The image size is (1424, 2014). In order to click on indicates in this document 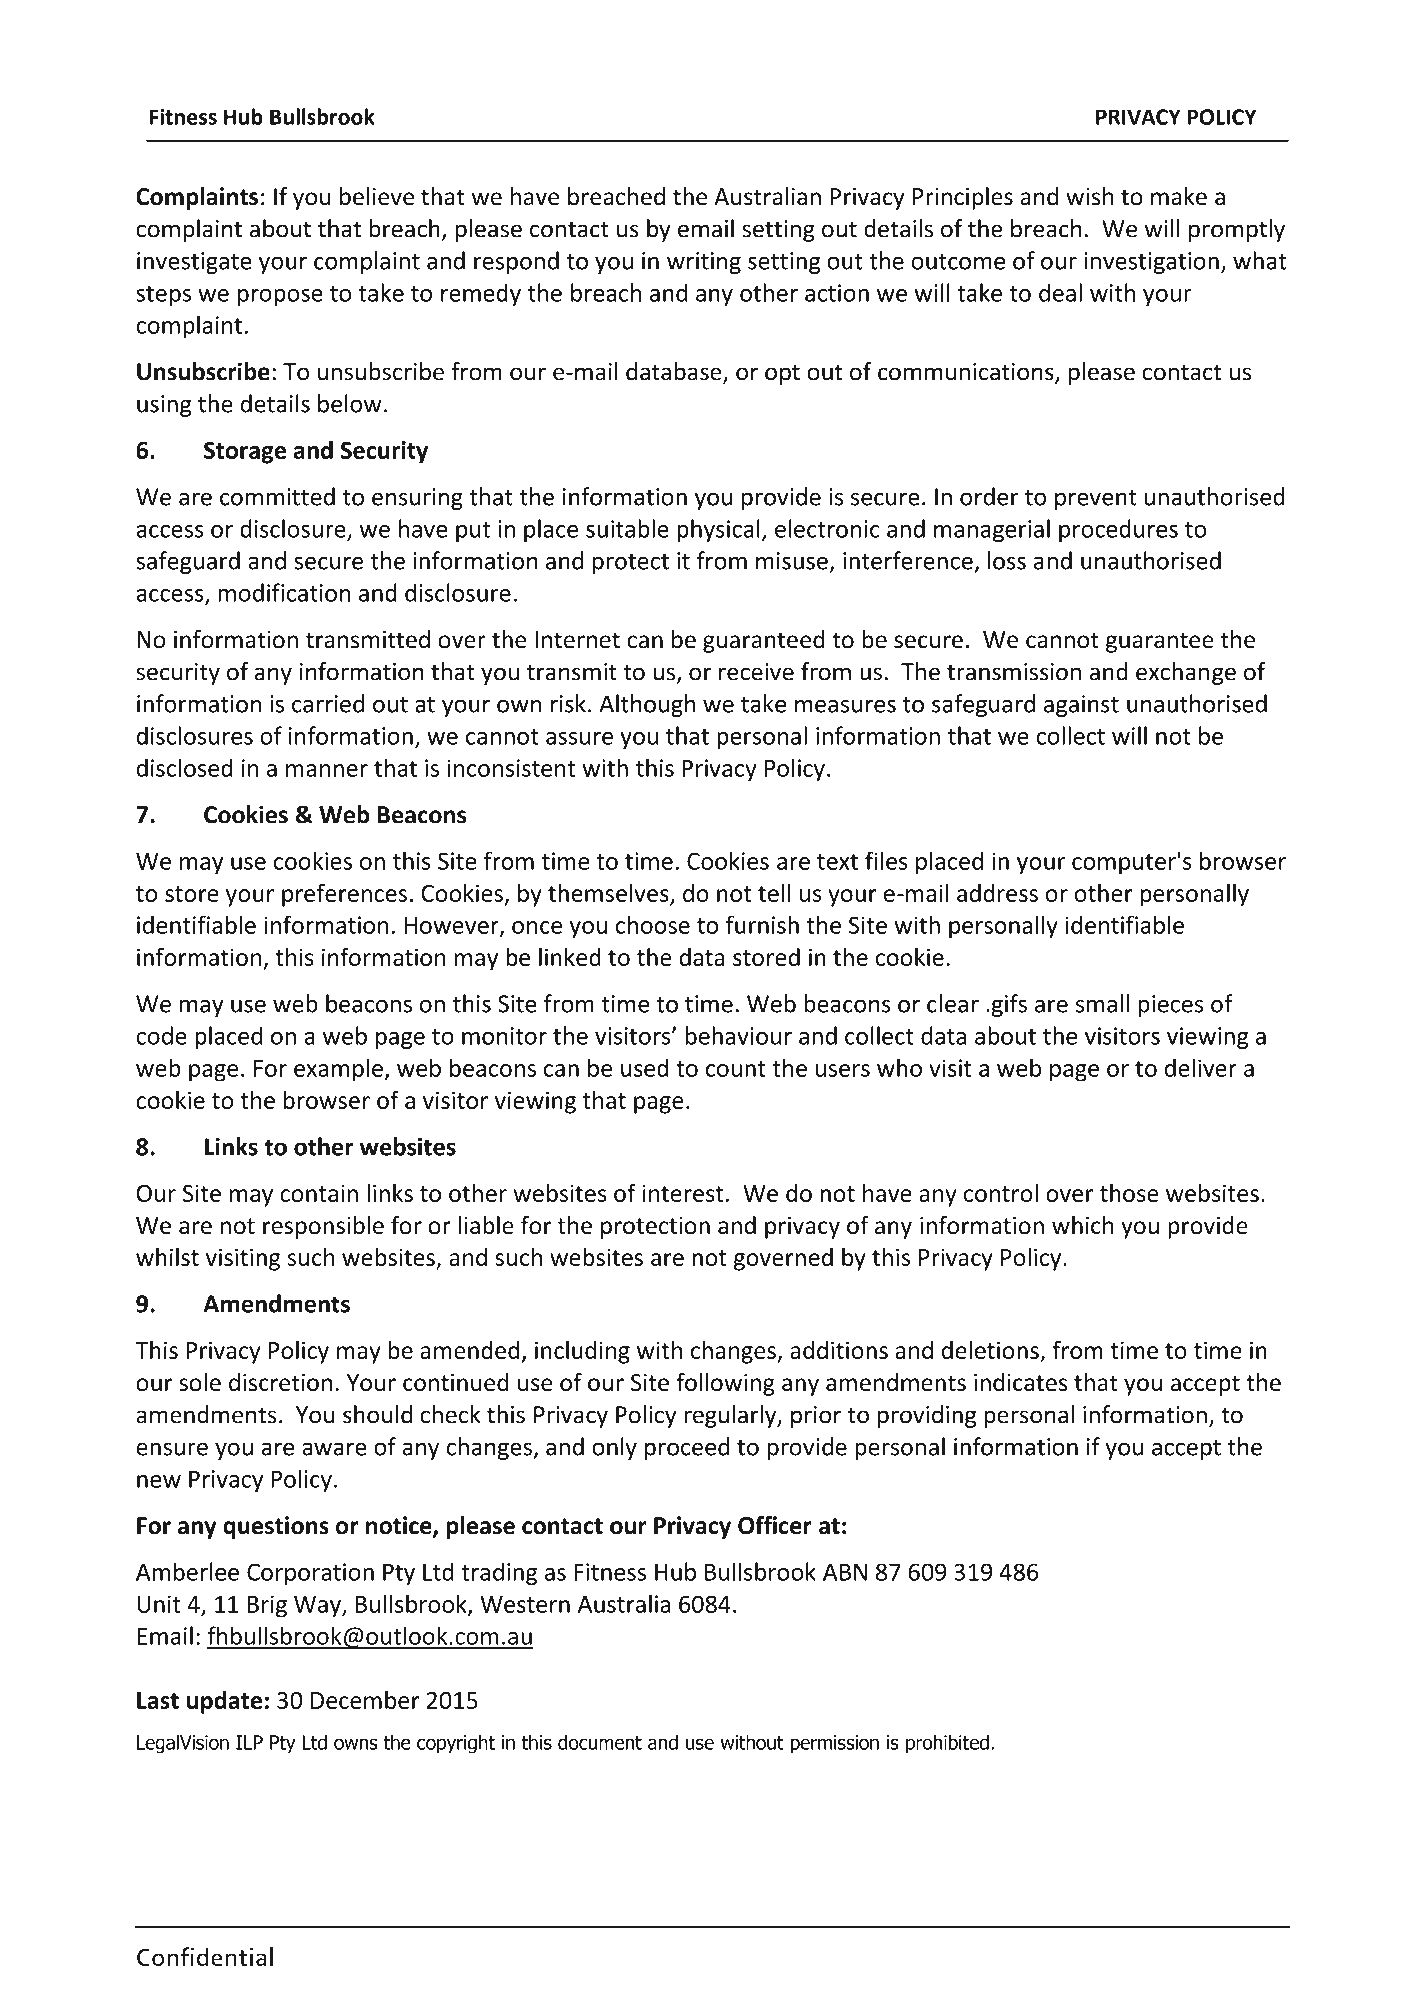, I will do `click(1020, 1382)`.
